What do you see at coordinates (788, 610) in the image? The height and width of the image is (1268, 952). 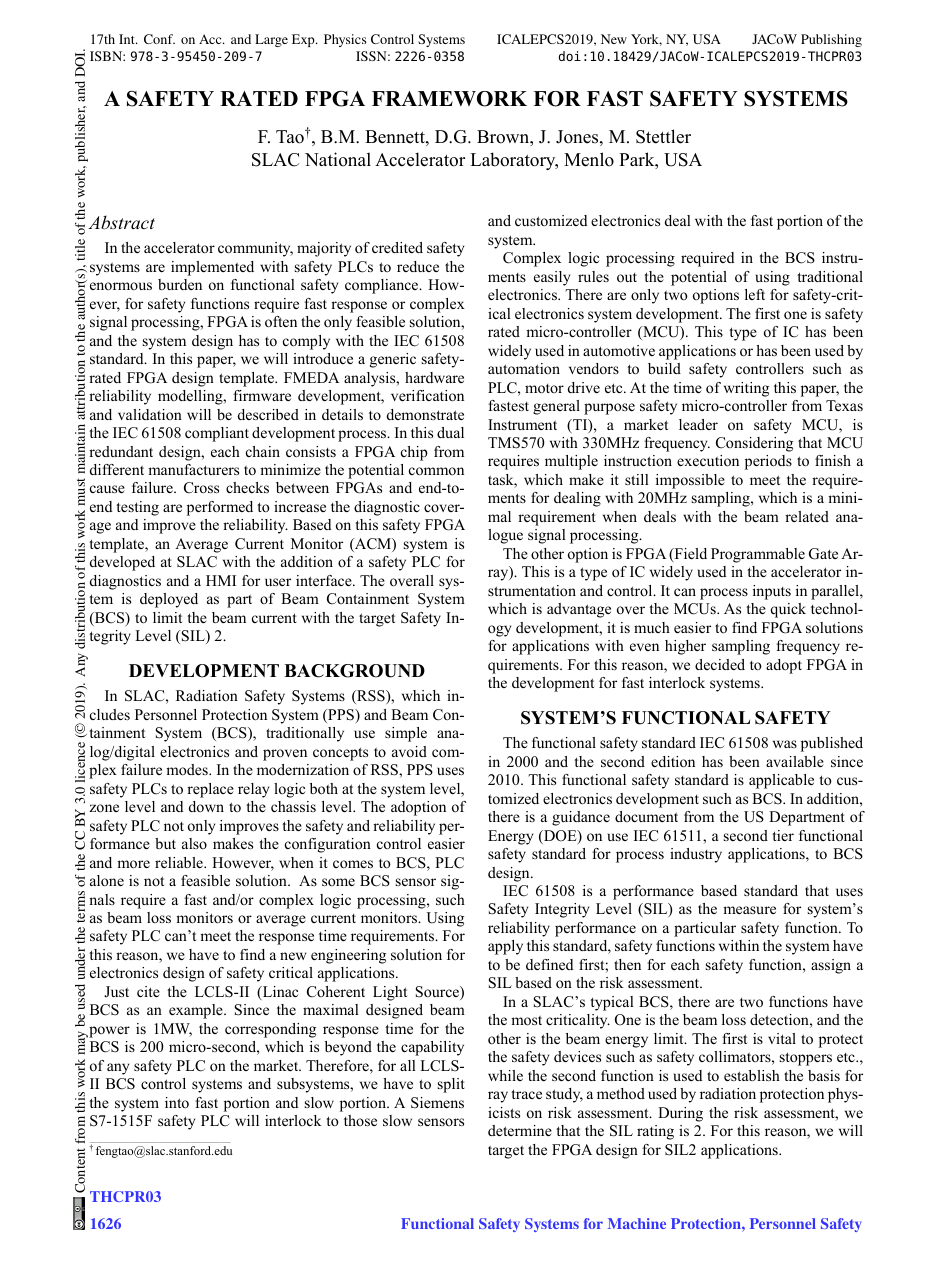 I see `quick` at bounding box center [788, 610].
